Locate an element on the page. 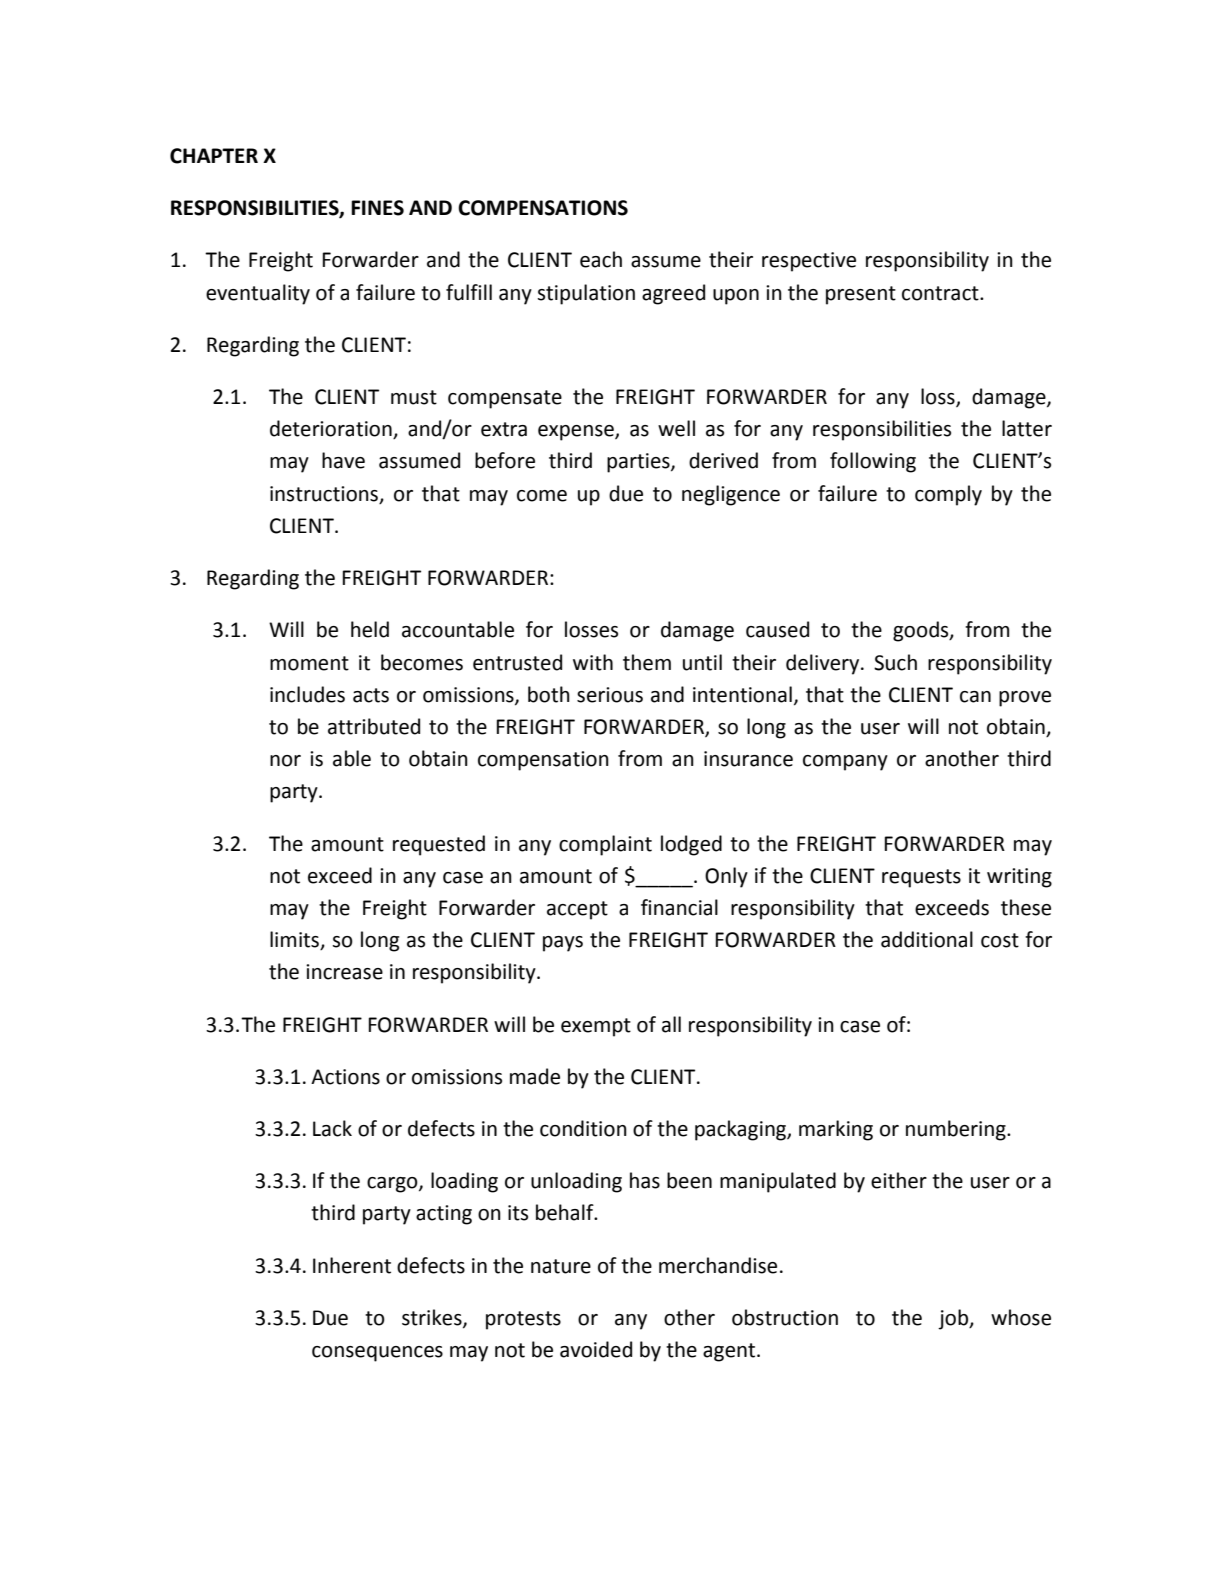  serious is located at coordinates (610, 695).
